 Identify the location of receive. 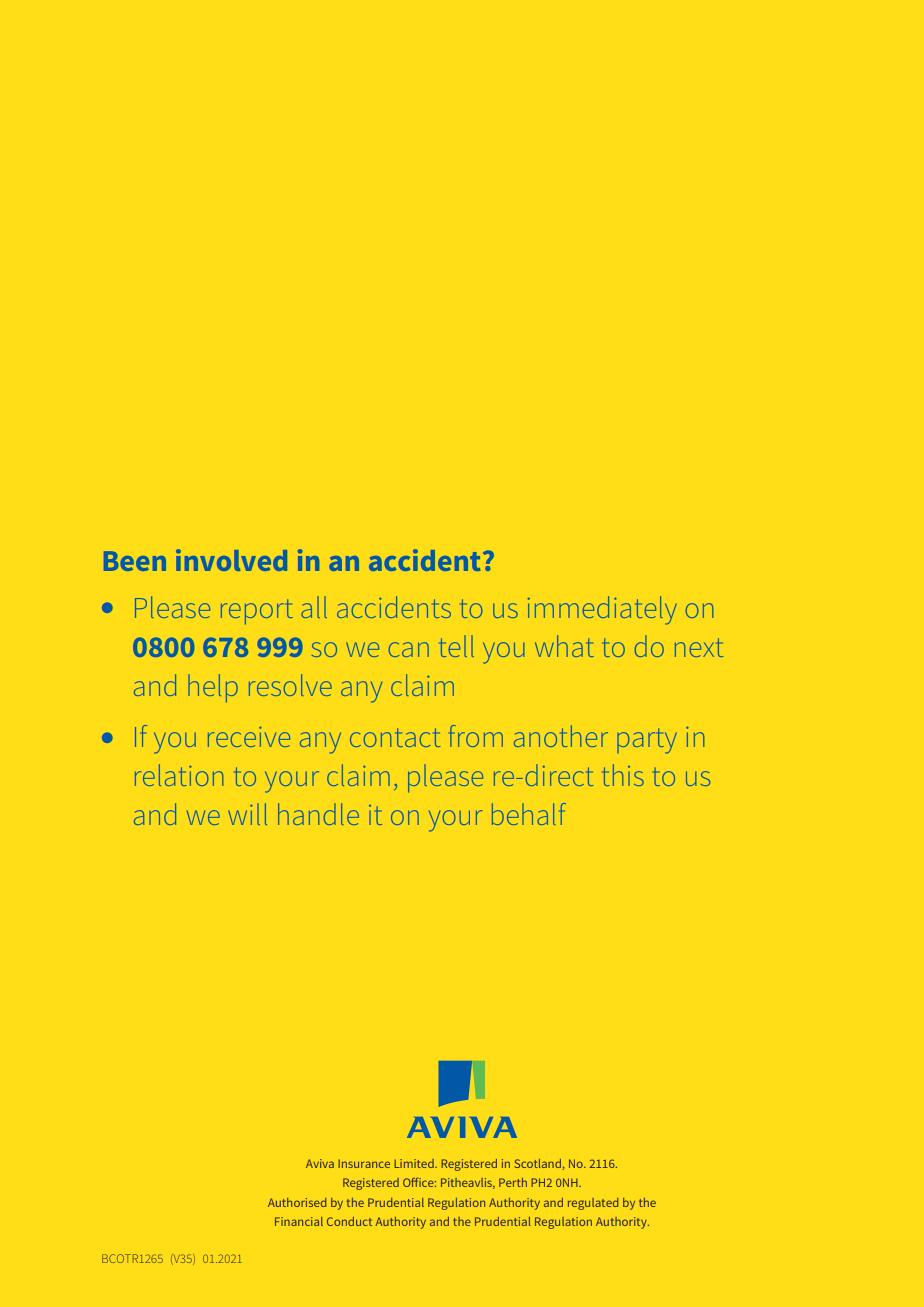
(249, 736).
